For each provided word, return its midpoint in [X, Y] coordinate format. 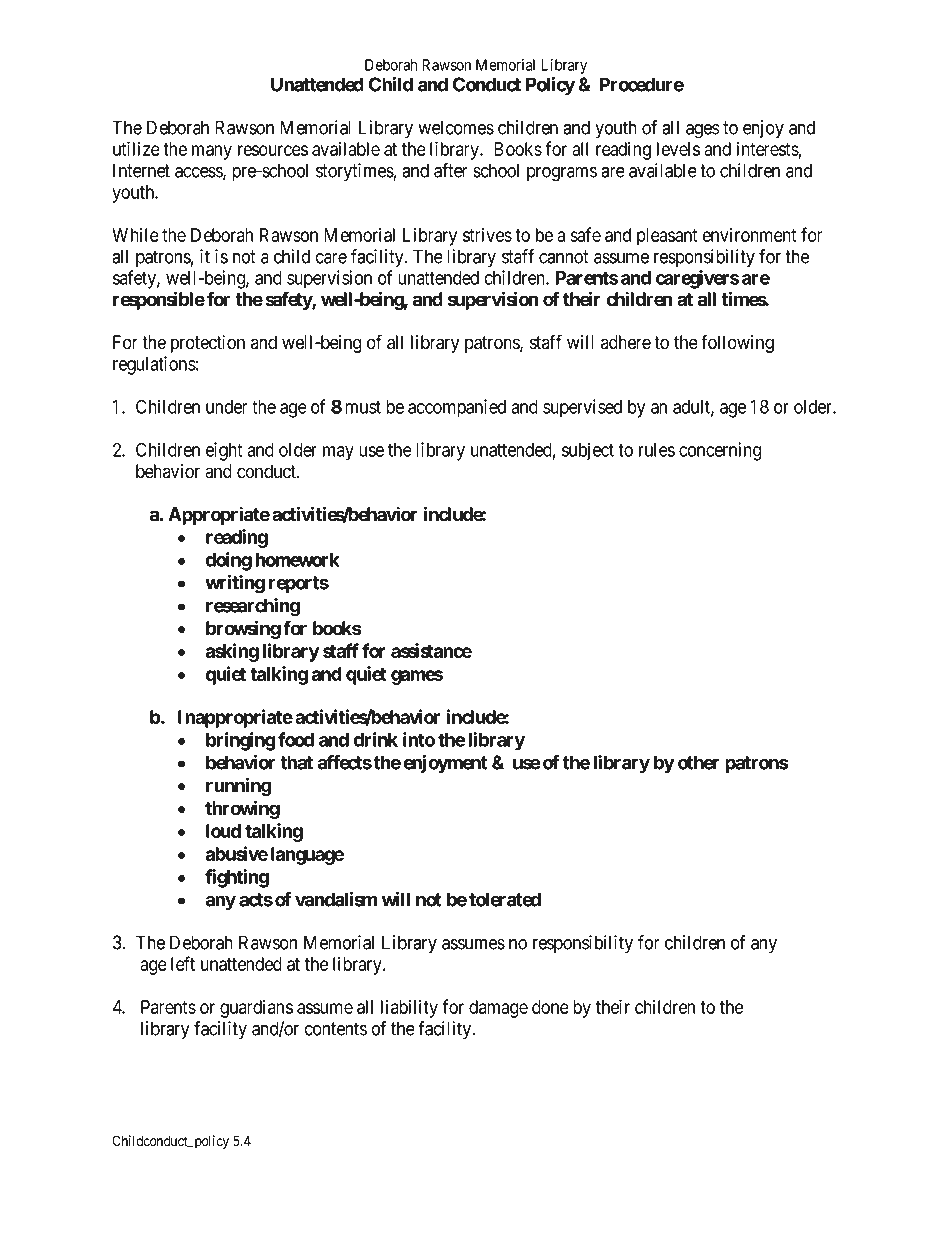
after [451, 170]
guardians [256, 1009]
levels [678, 149]
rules [657, 450]
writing [235, 584]
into [419, 739]
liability [409, 1009]
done [550, 1007]
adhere [626, 342]
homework [298, 560]
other [698, 762]
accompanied [457, 408]
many [212, 152]
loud [223, 831]
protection [208, 344]
